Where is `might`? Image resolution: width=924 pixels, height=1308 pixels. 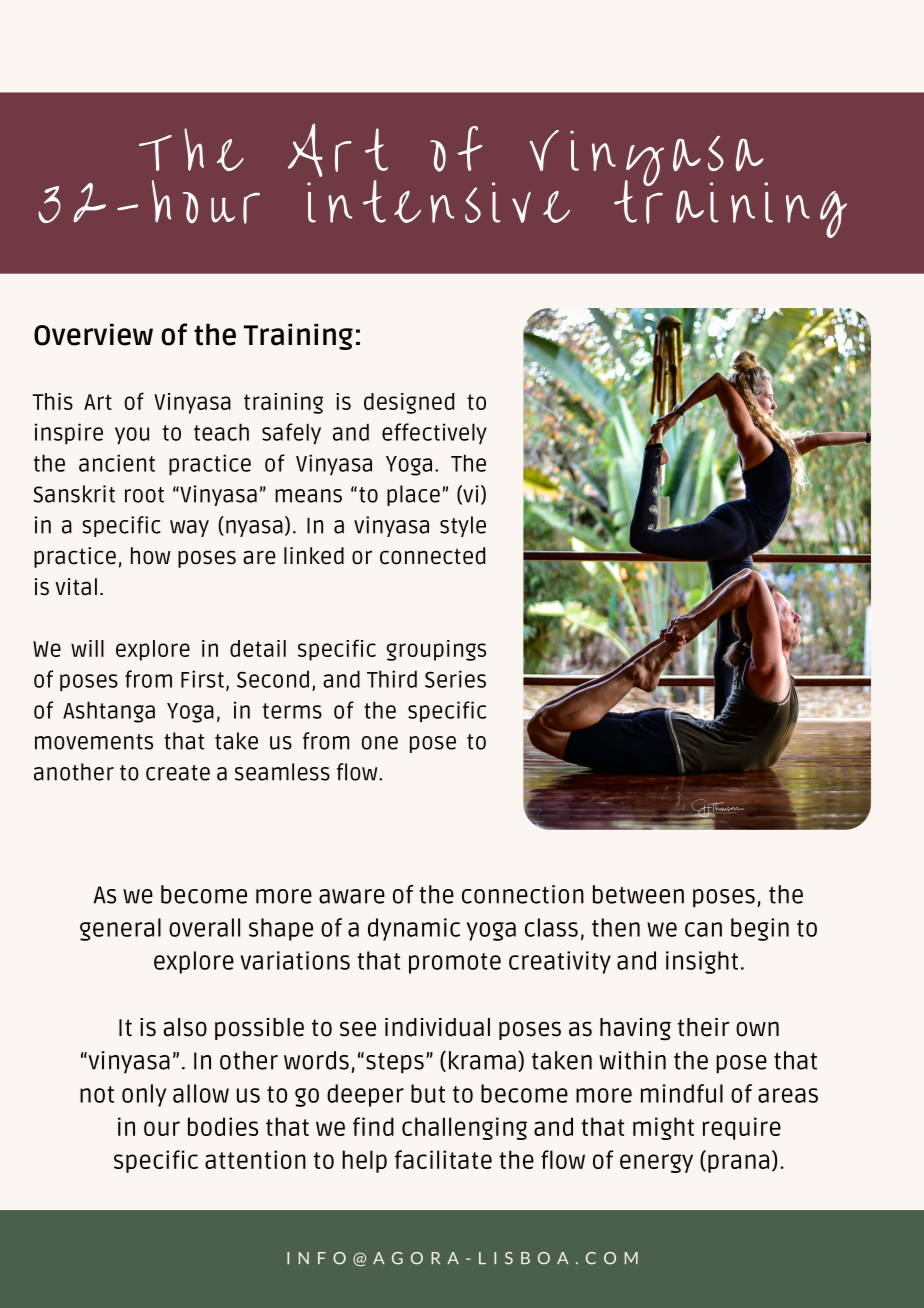 might is located at coordinates (663, 1128).
